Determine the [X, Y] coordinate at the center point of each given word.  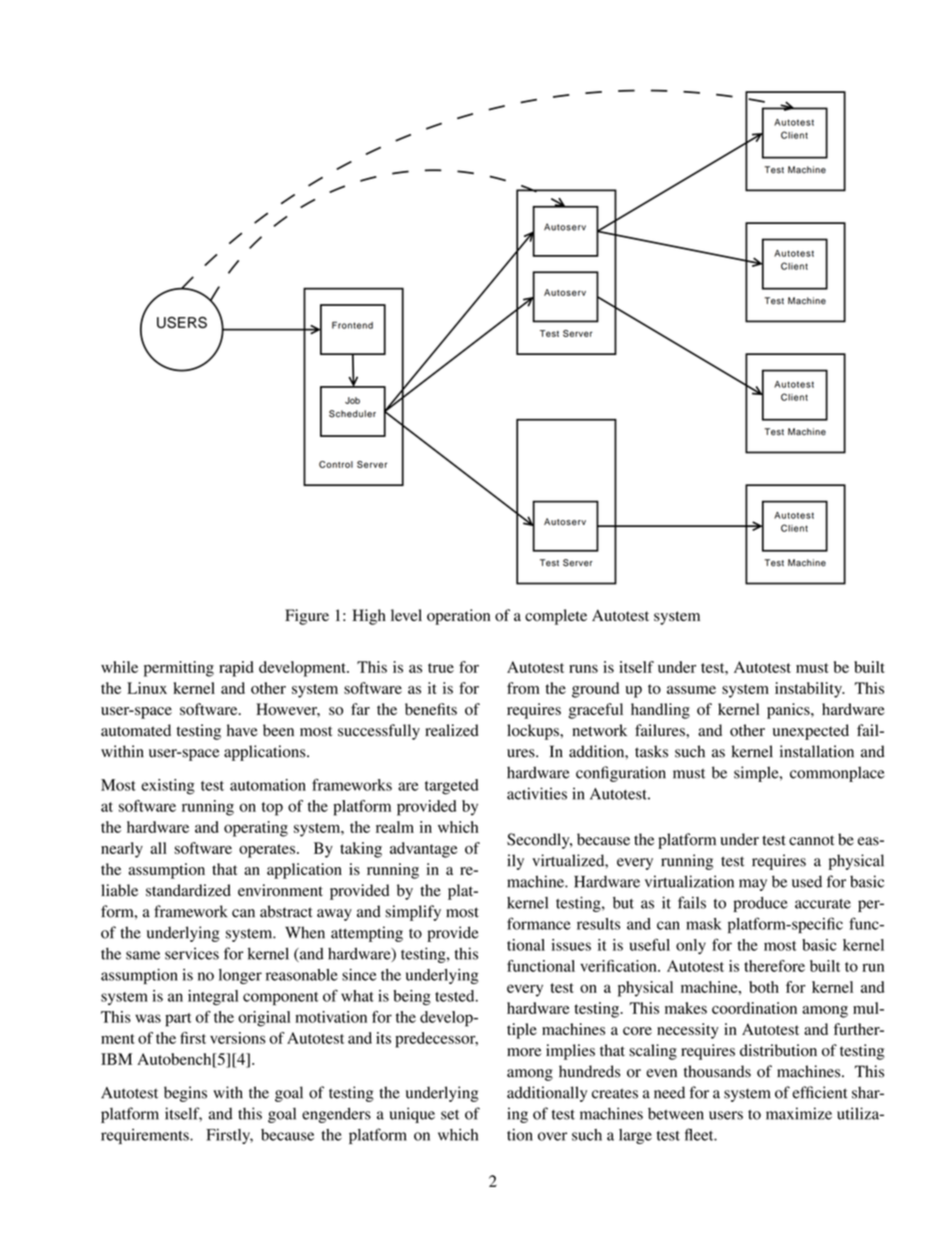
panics [789, 711]
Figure [307, 617]
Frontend [352, 325]
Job [352, 400]
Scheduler [352, 414]
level [406, 615]
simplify [413, 913]
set [450, 1115]
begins [185, 1094]
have [242, 730]
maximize [799, 1113]
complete [556, 617]
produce [760, 904]
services [192, 953]
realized [452, 730]
